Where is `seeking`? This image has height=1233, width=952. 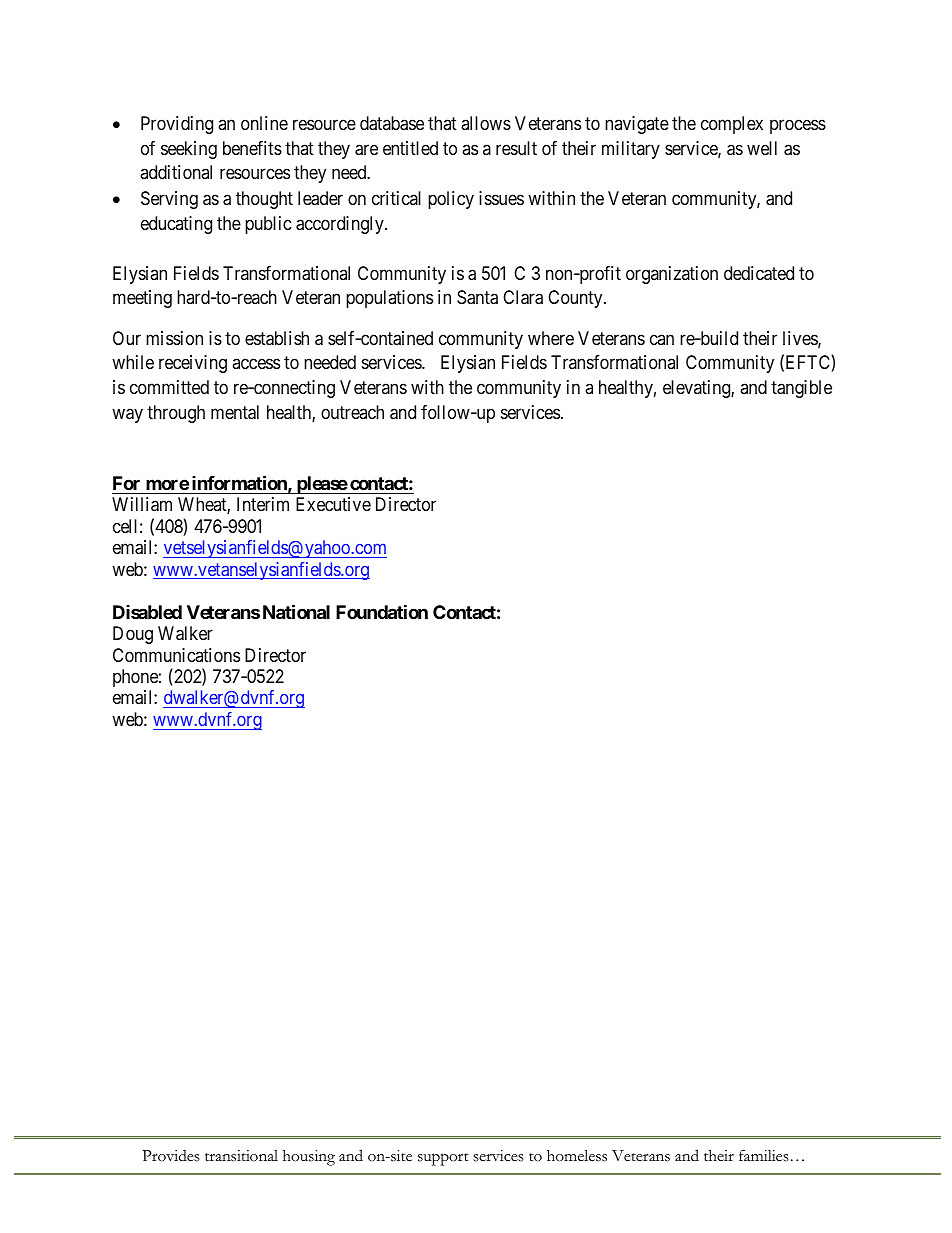
seeking is located at coordinates (189, 150).
